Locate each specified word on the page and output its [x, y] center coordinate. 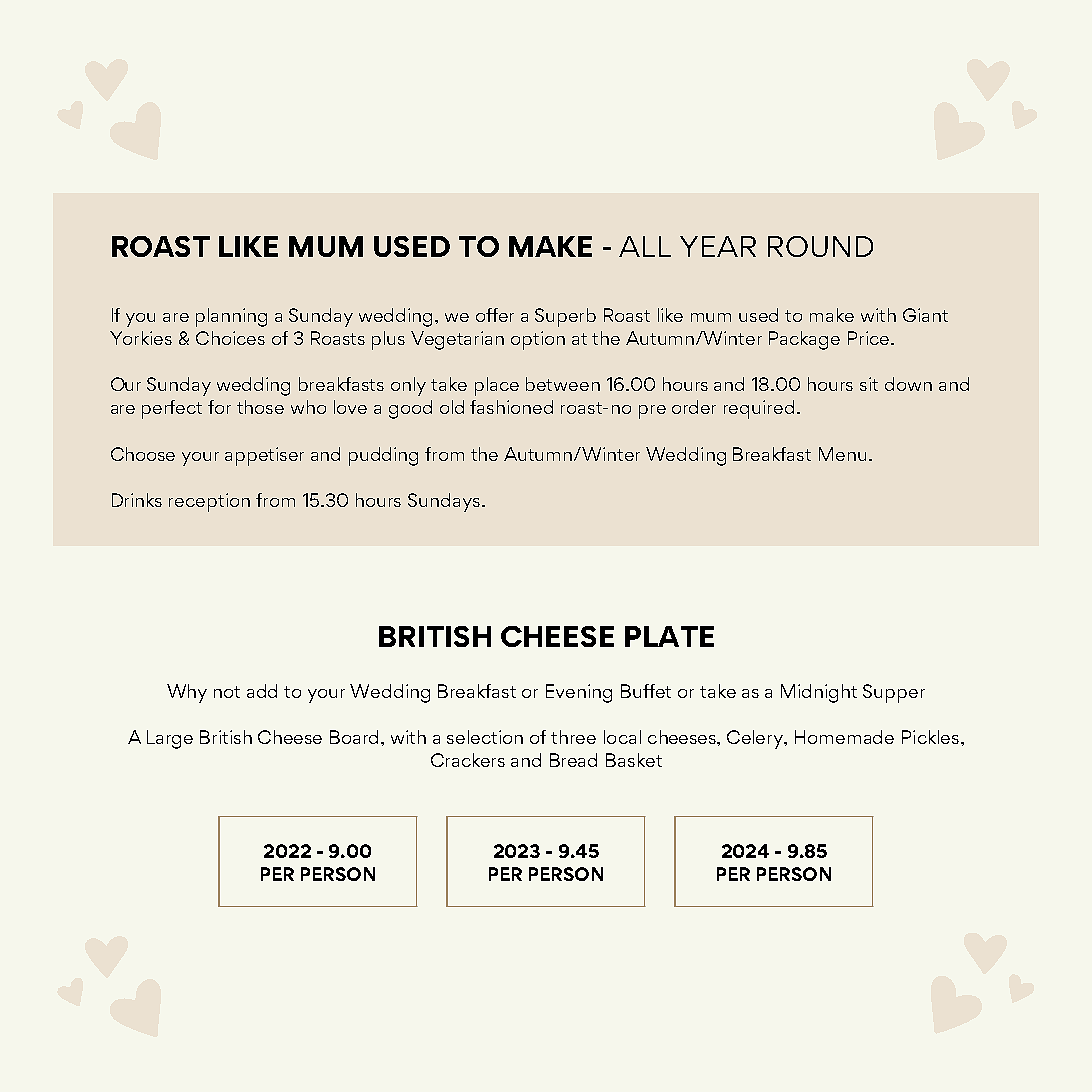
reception [209, 502]
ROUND [820, 246]
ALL [645, 246]
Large [170, 739]
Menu [842, 454]
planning [231, 317]
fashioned [511, 407]
